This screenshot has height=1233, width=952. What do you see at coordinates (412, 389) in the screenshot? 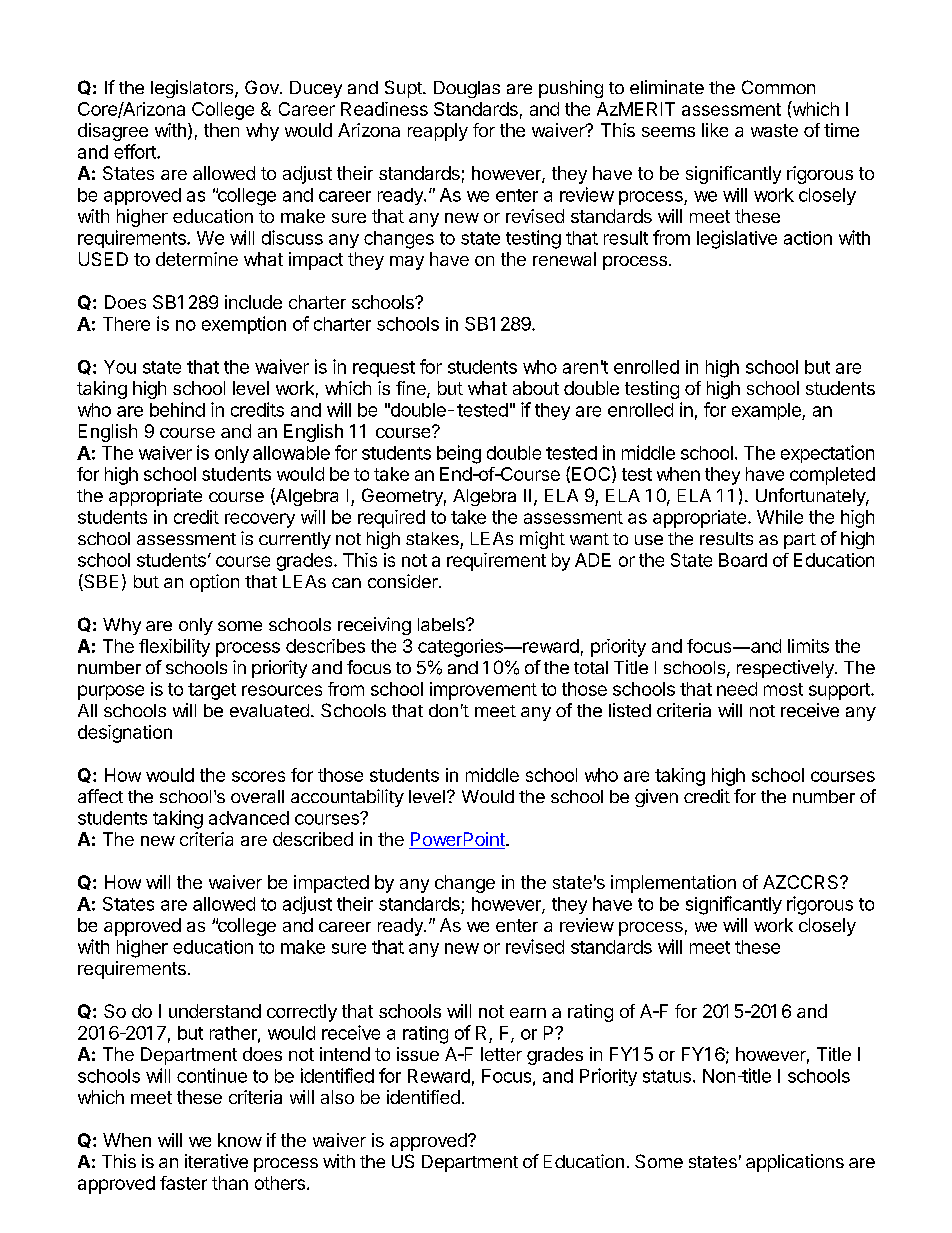
I see `fine` at bounding box center [412, 389].
